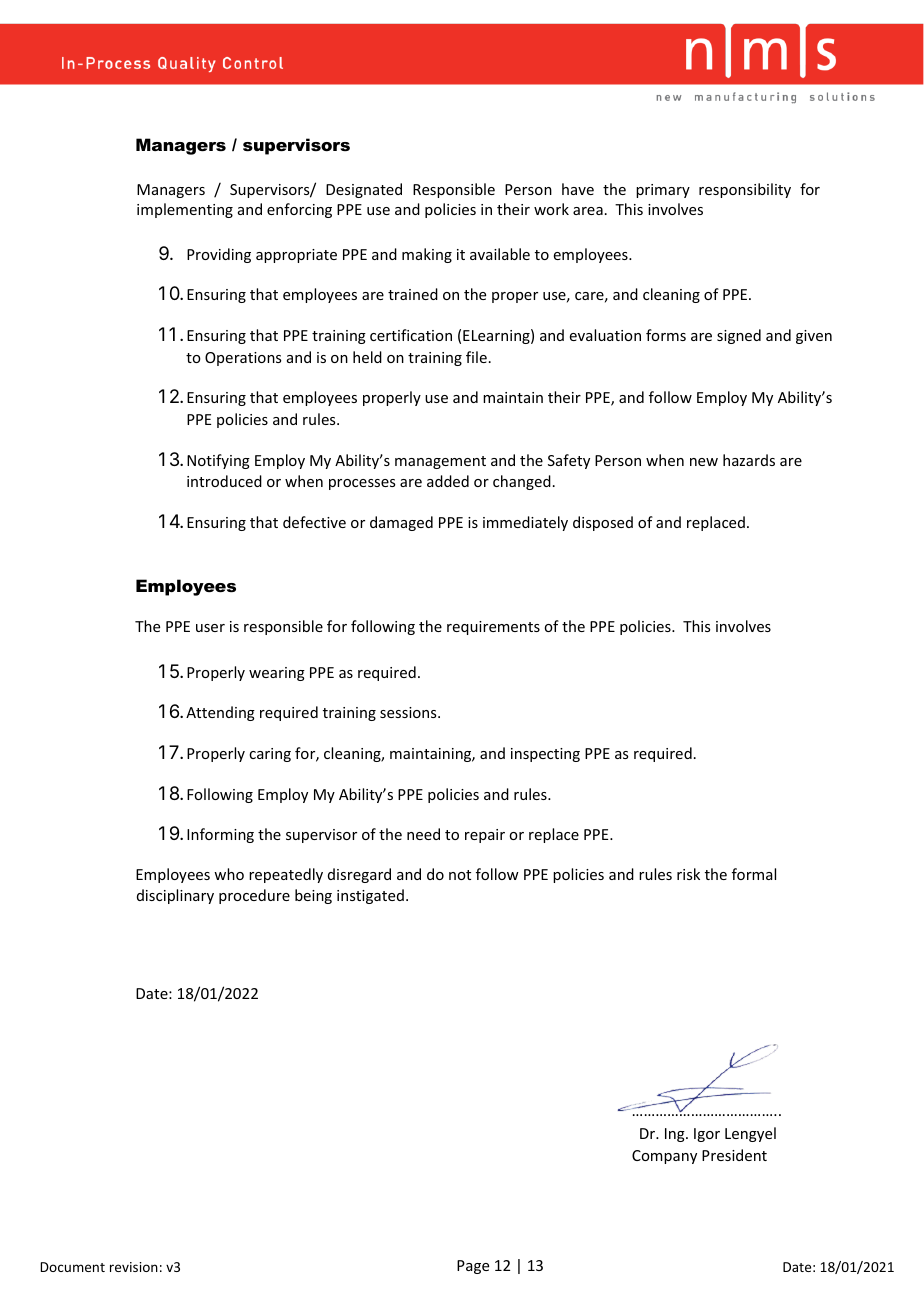  What do you see at coordinates (754, 874) in the screenshot?
I see `formal` at bounding box center [754, 874].
